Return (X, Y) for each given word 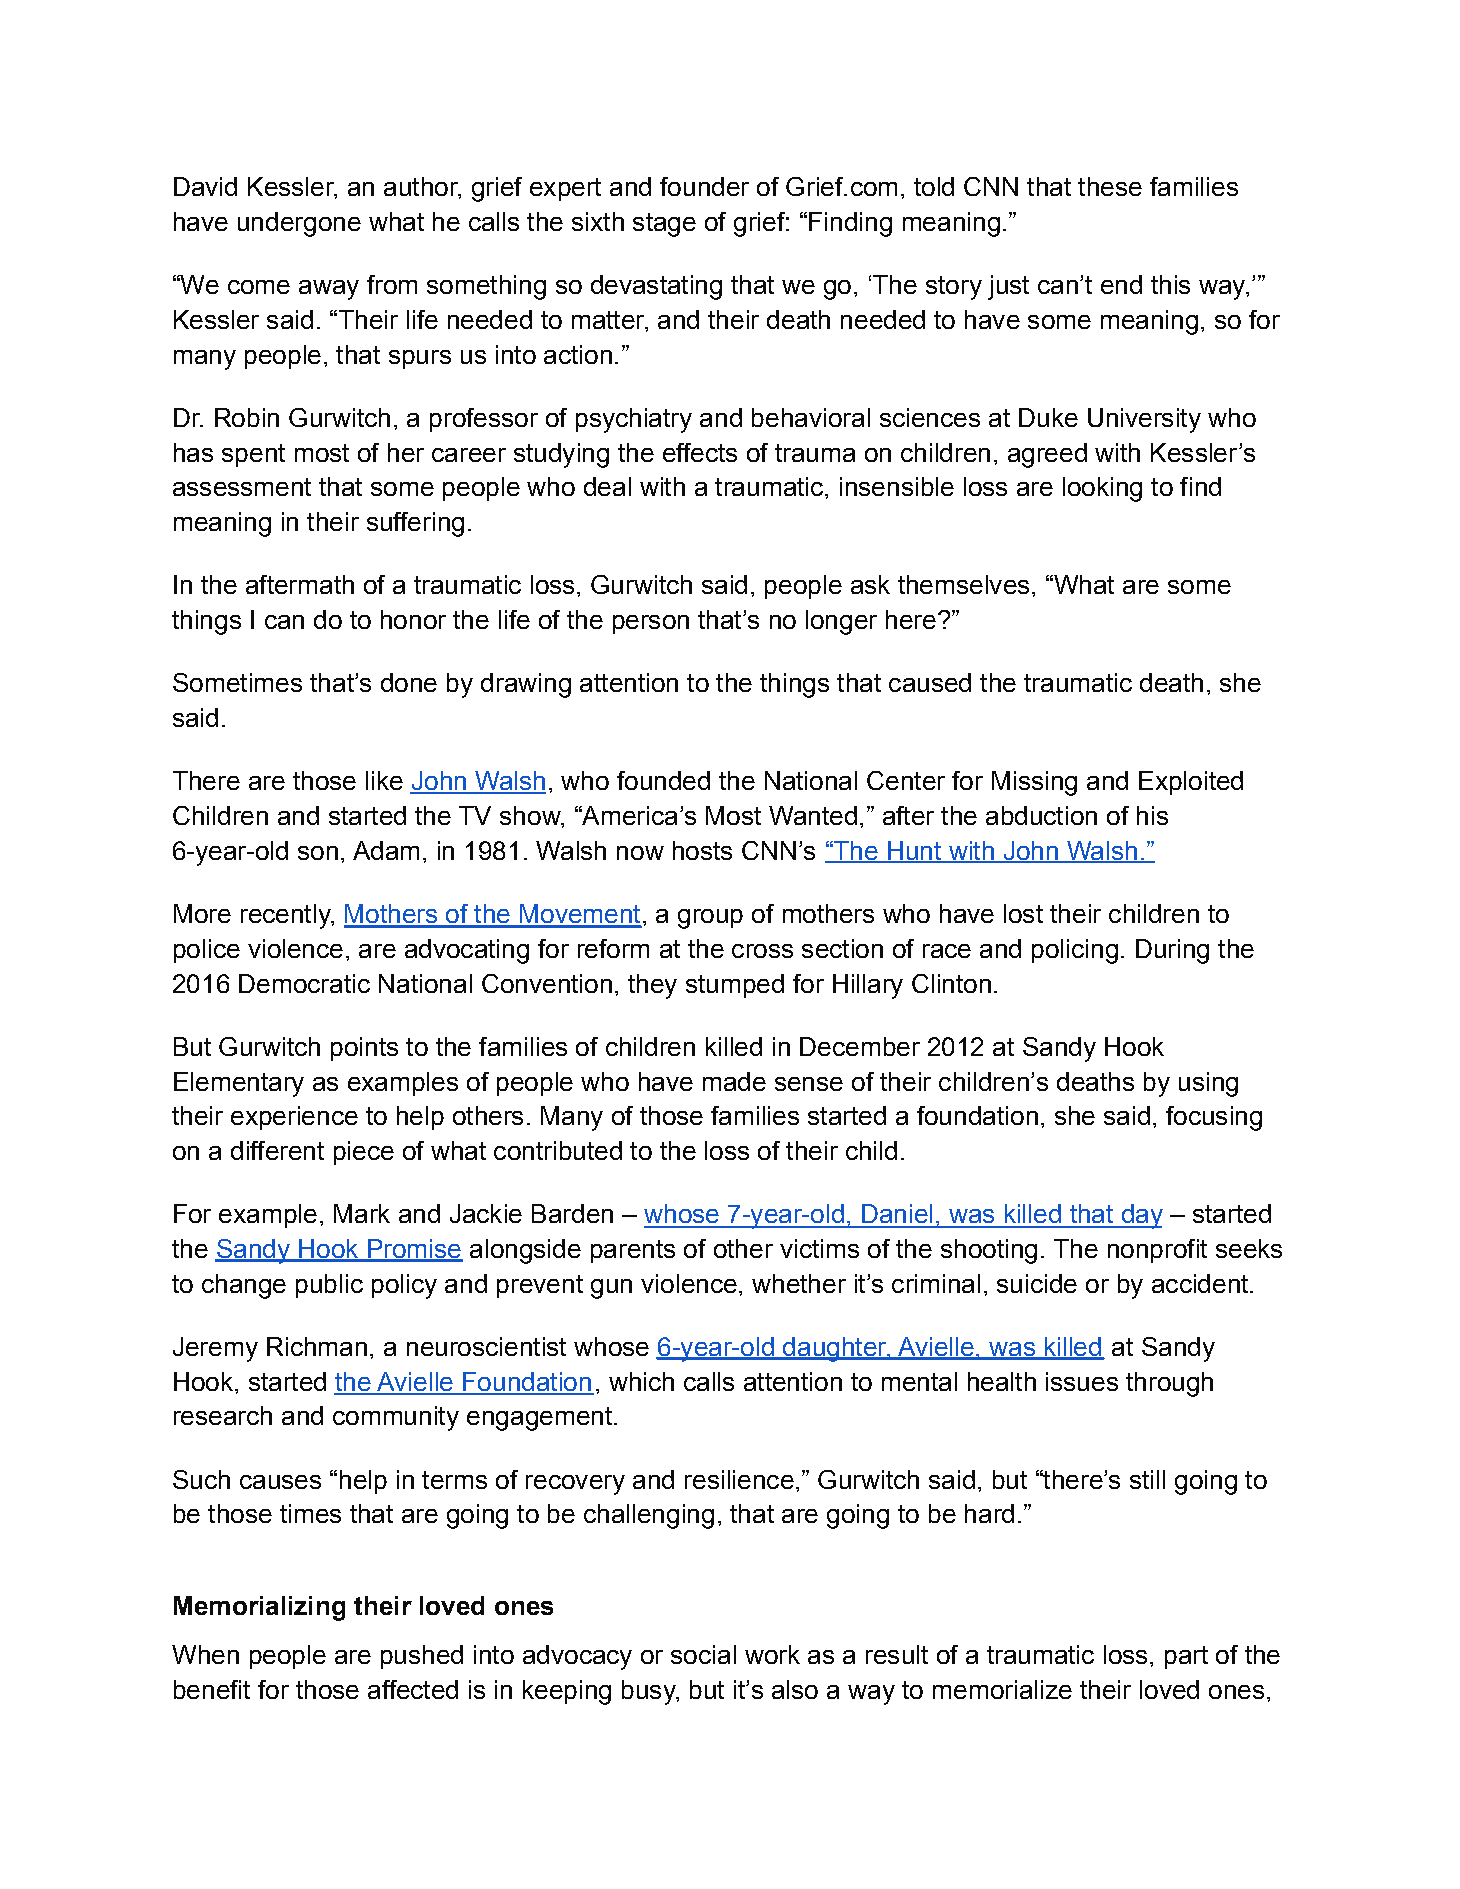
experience (294, 1118)
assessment (242, 487)
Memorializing (259, 1608)
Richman (317, 1346)
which (641, 1381)
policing (1075, 951)
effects (700, 452)
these (1110, 186)
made (734, 1081)
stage (664, 225)
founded (663, 780)
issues (1082, 1381)
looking (1102, 489)
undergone (299, 224)
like (384, 780)
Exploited (1191, 783)
